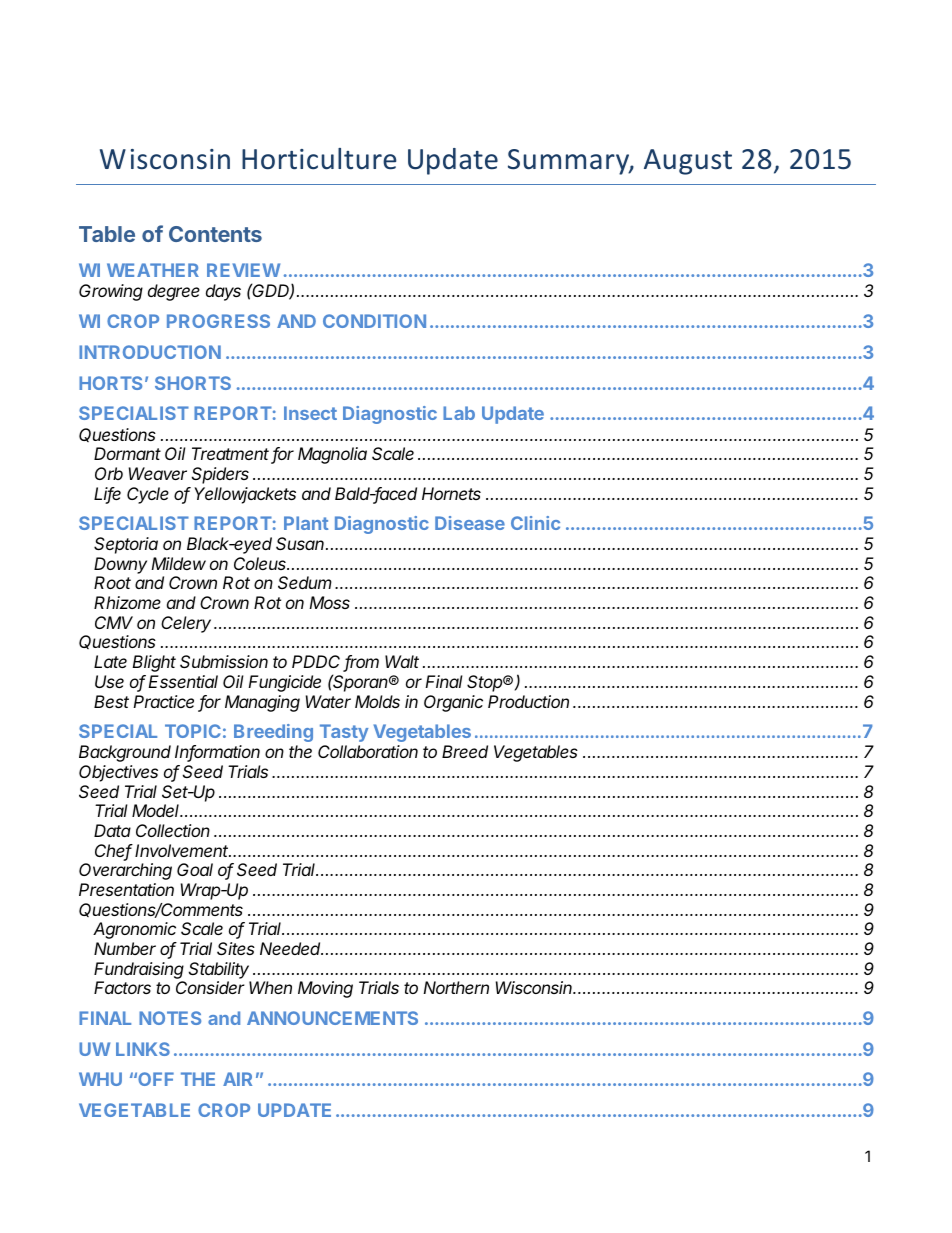 This screenshot has width=952, height=1233. What do you see at coordinates (215, 234) in the screenshot?
I see `Contents` at bounding box center [215, 234].
